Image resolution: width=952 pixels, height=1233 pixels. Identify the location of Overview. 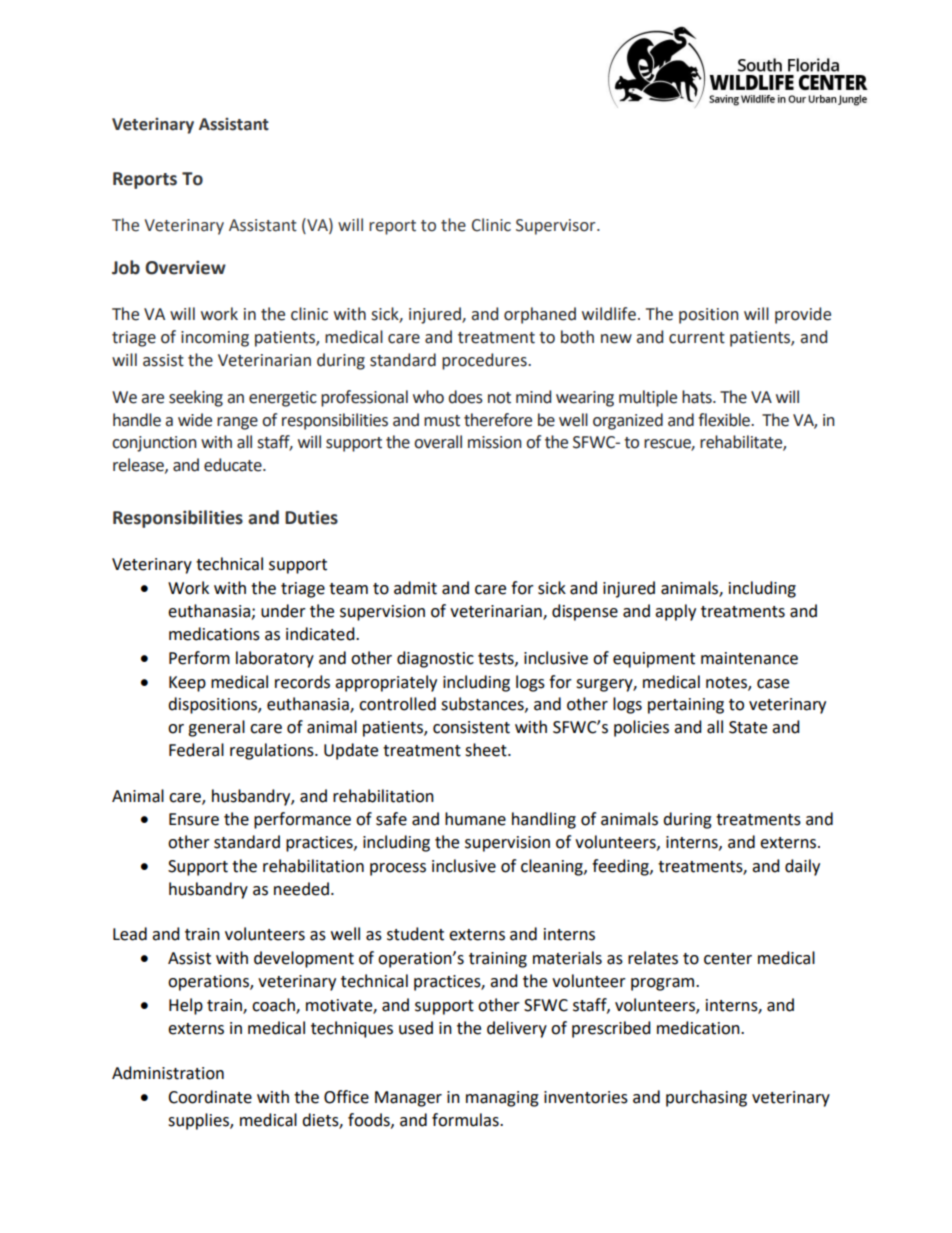
(185, 267).
